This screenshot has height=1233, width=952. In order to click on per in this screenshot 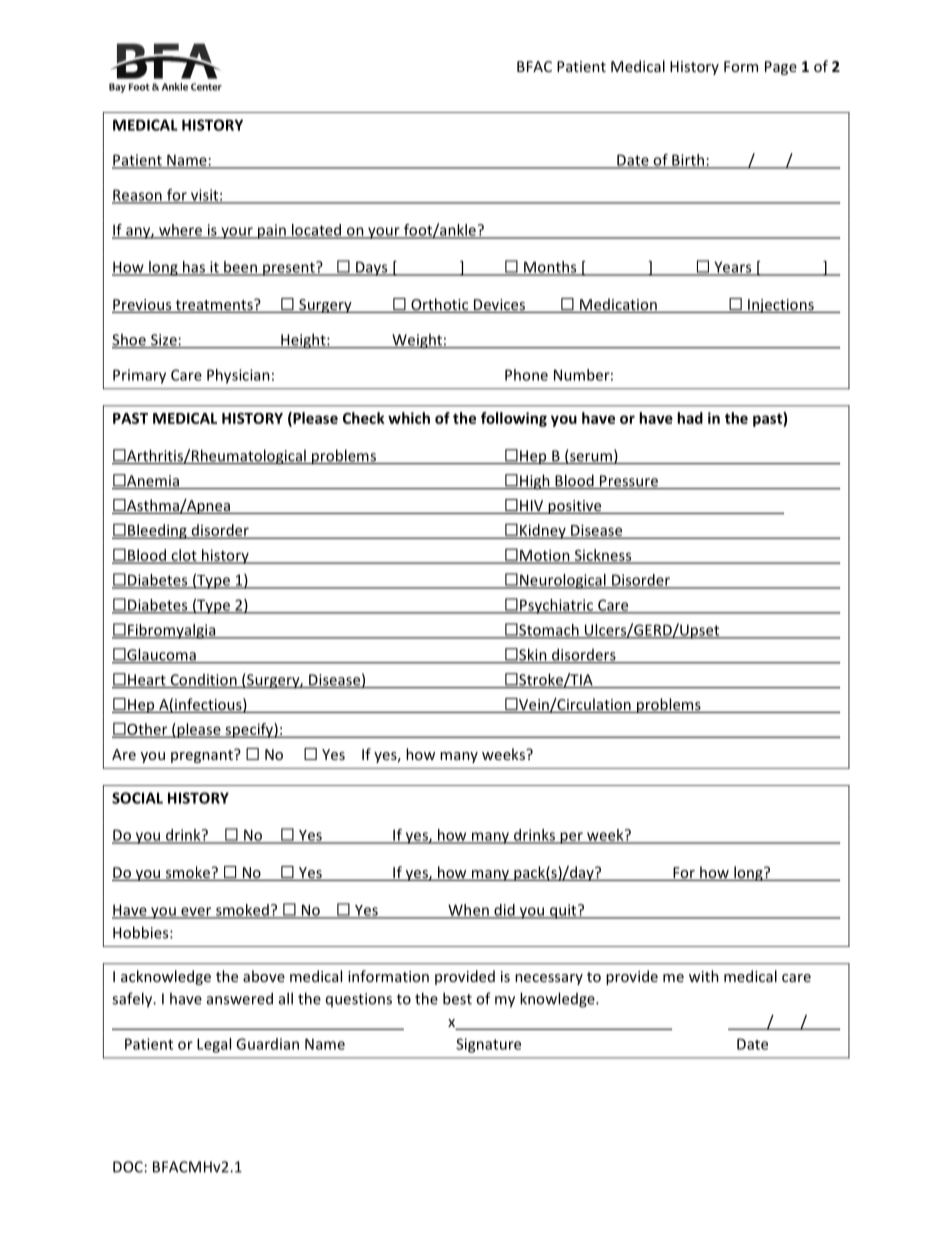, I will do `click(571, 838)`.
